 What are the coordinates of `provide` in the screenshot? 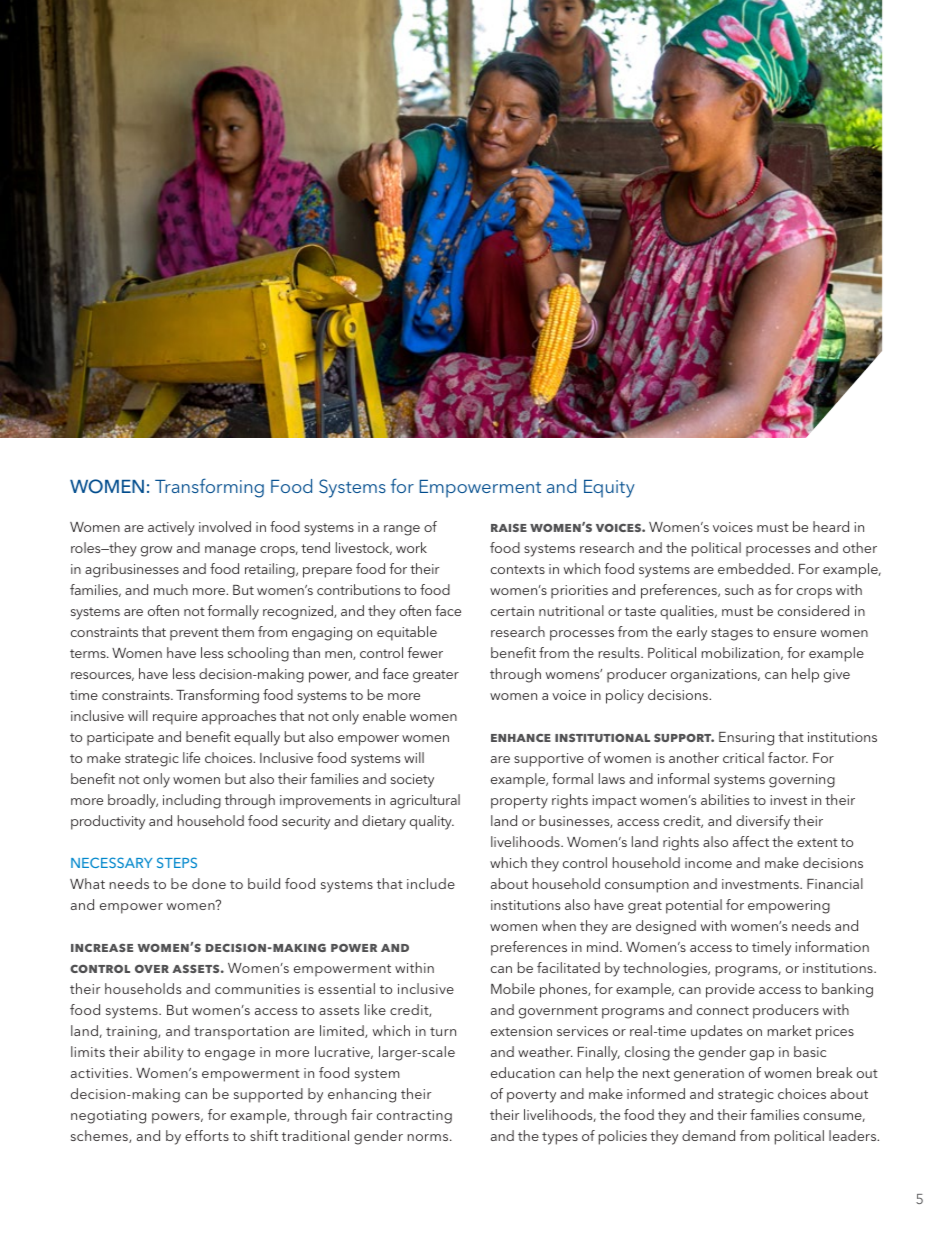 It's located at (730, 990).
